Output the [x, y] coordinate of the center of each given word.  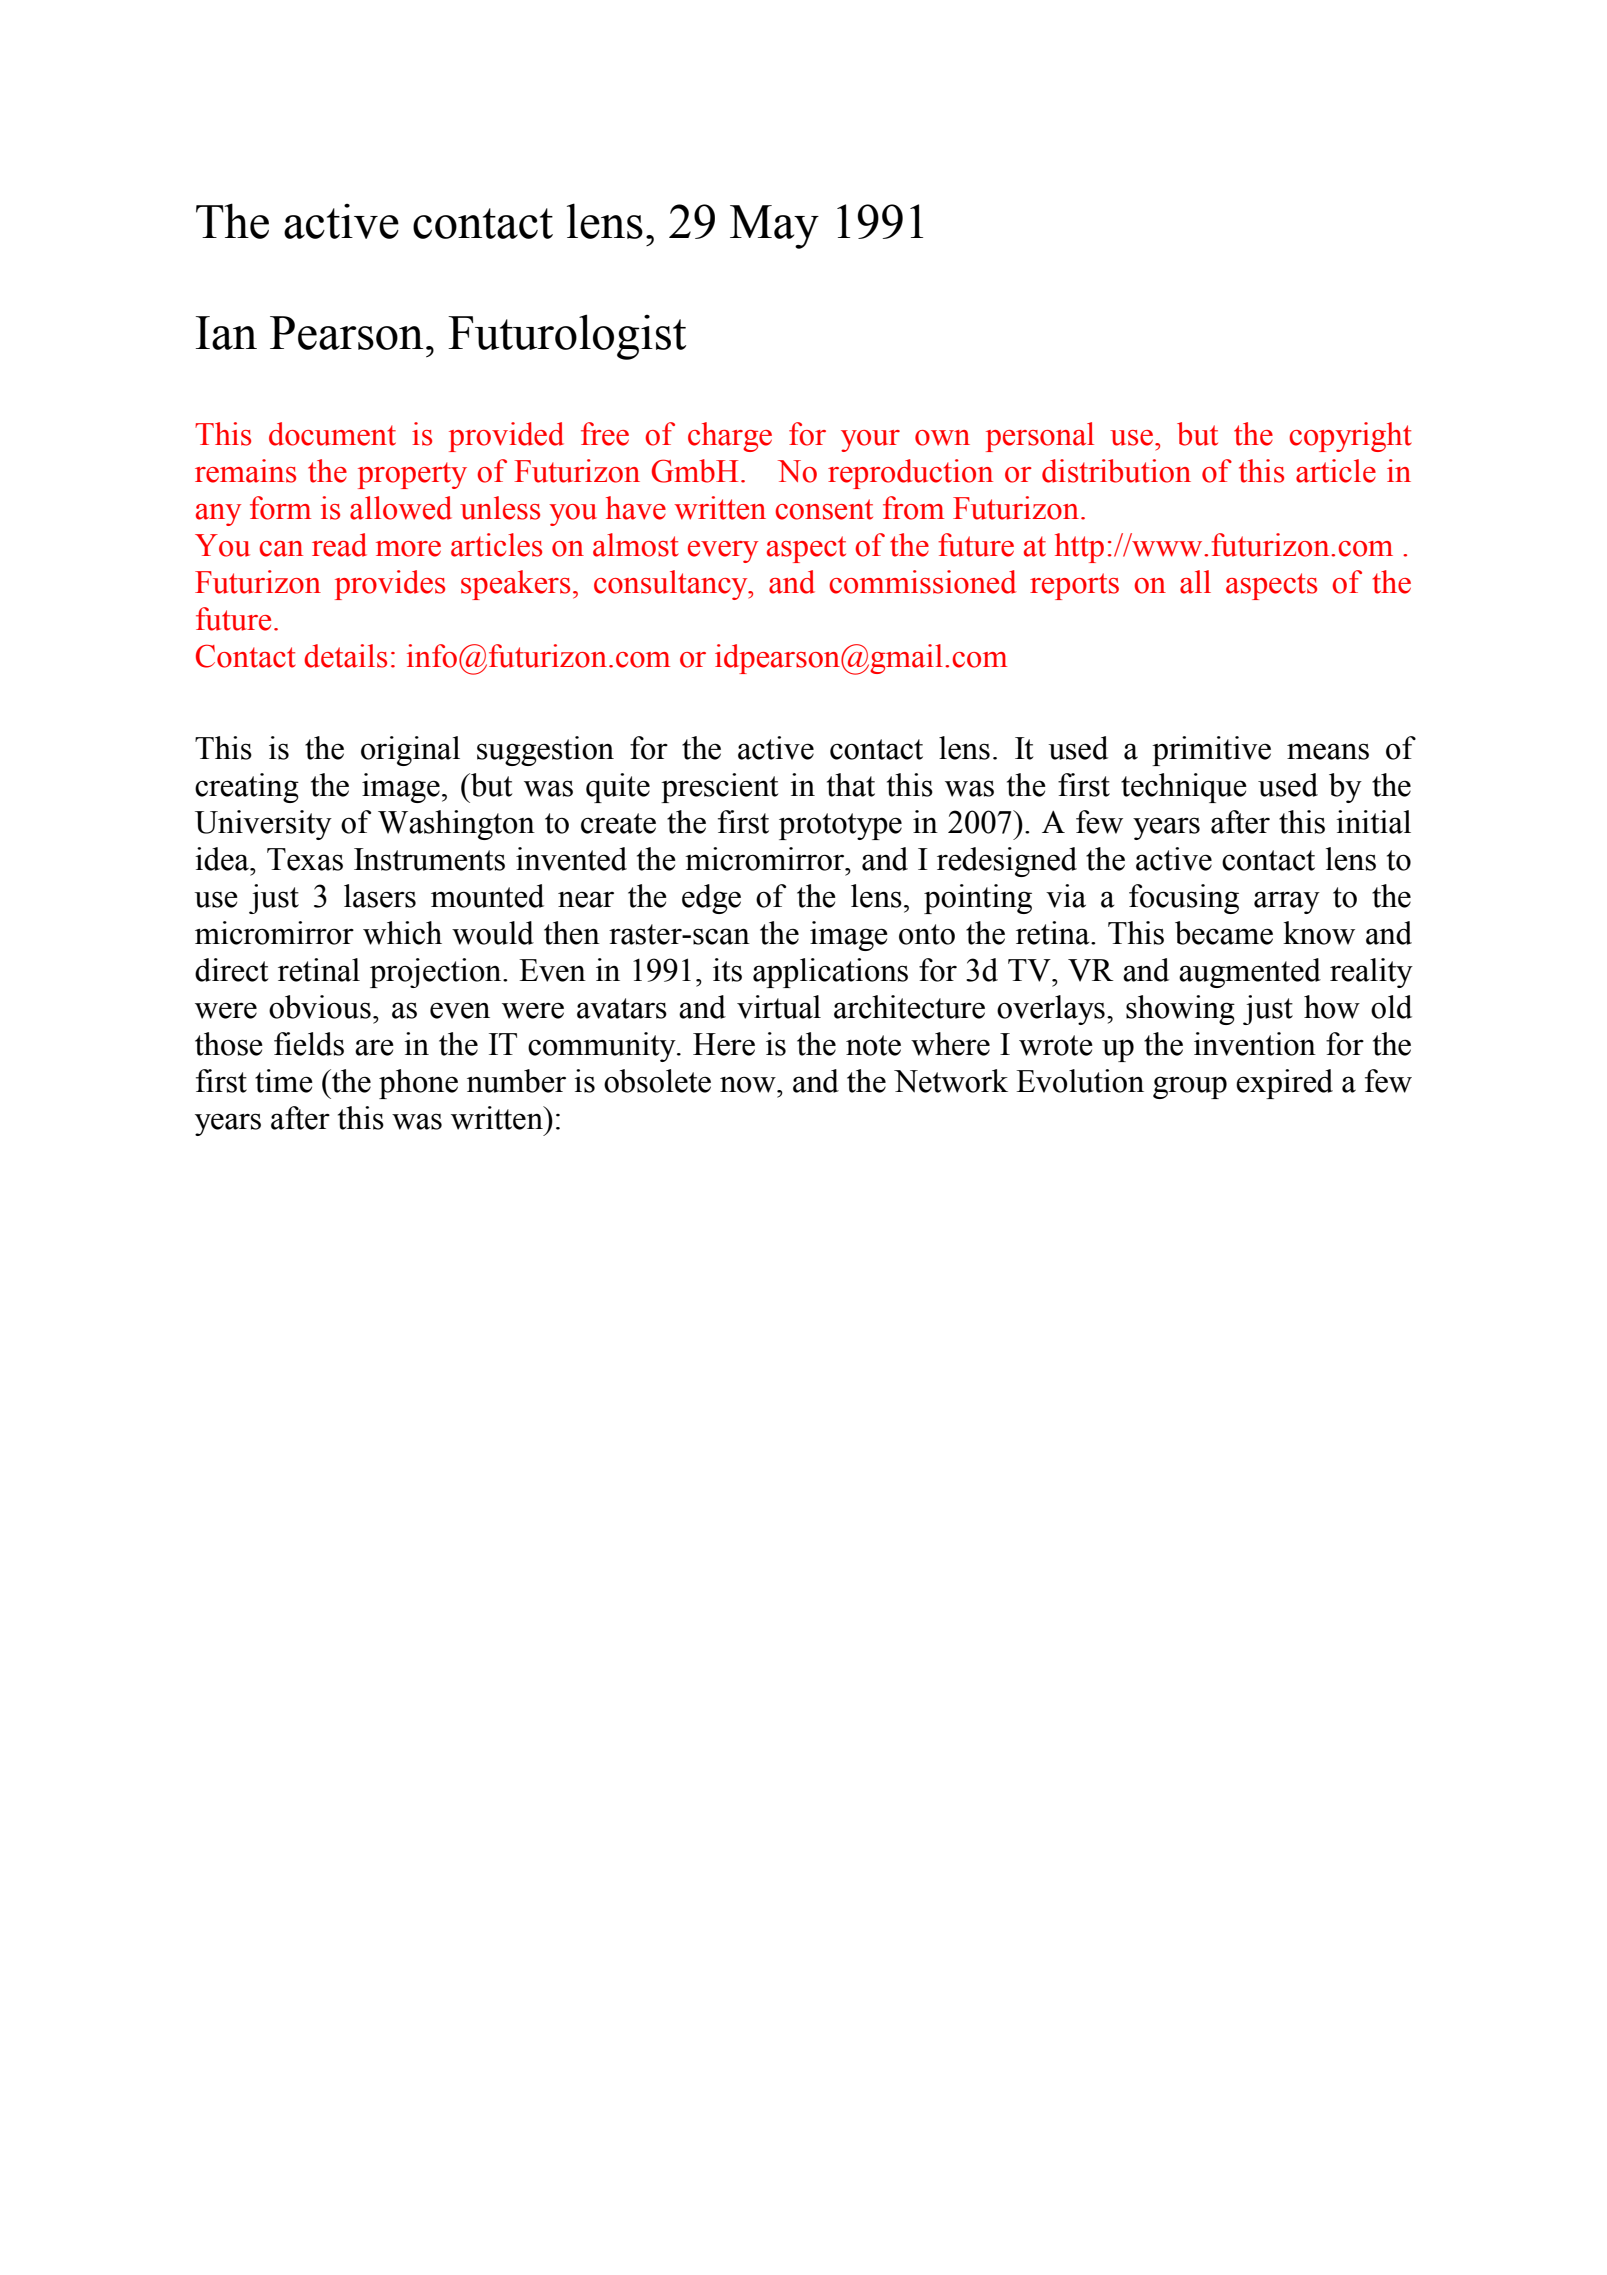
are [374, 1047]
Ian [226, 333]
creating [247, 788]
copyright [1350, 437]
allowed [401, 508]
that [851, 785]
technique [1184, 788]
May [774, 227]
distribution [1116, 471]
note [873, 1045]
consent [824, 509]
